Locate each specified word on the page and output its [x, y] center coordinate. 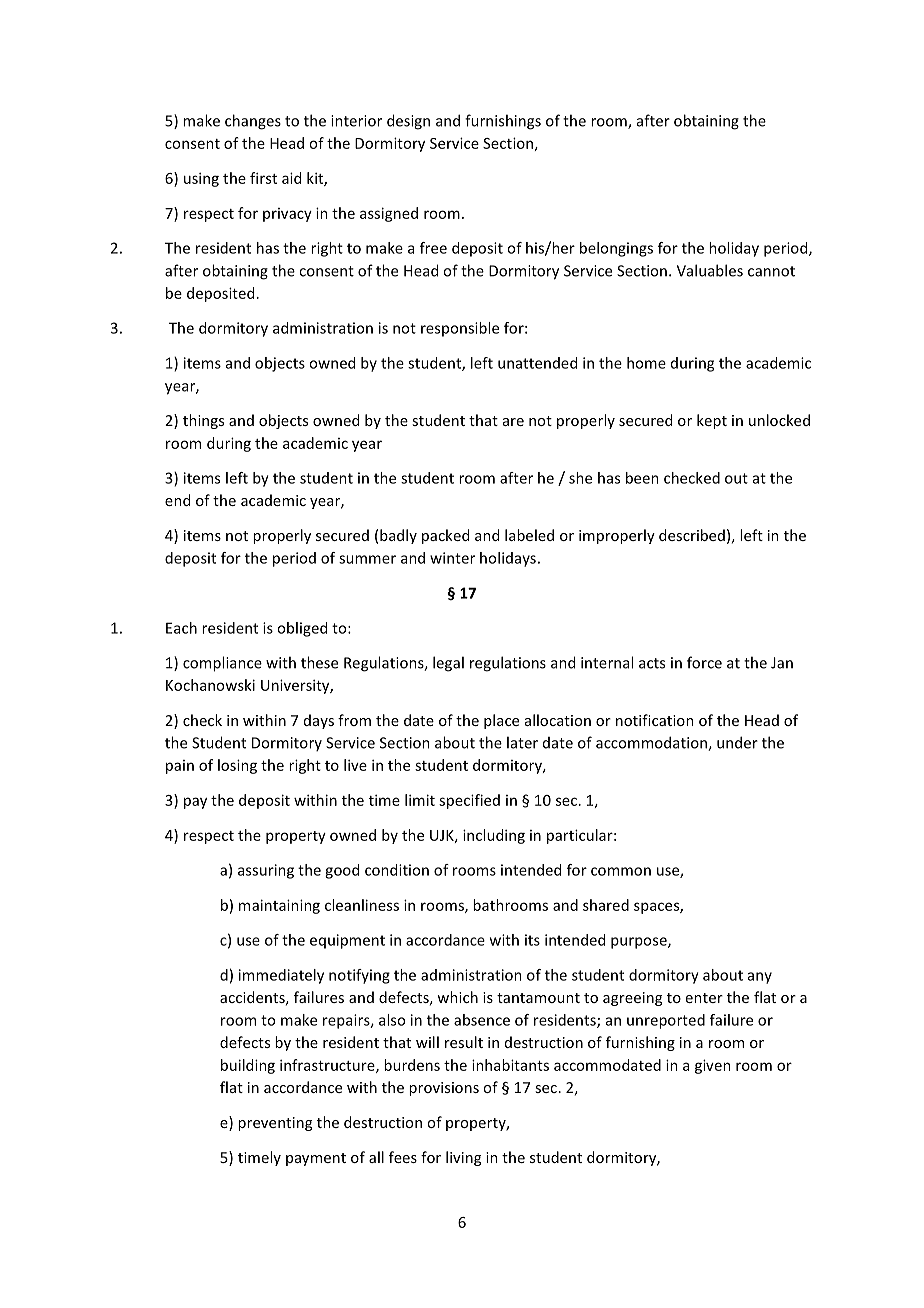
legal [448, 664]
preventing [275, 1124]
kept [712, 421]
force [704, 662]
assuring [266, 871]
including [494, 836]
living [463, 1158]
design [408, 122]
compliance [222, 664]
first [263, 178]
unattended [537, 363]
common [621, 871]
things [203, 421]
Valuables [710, 270]
